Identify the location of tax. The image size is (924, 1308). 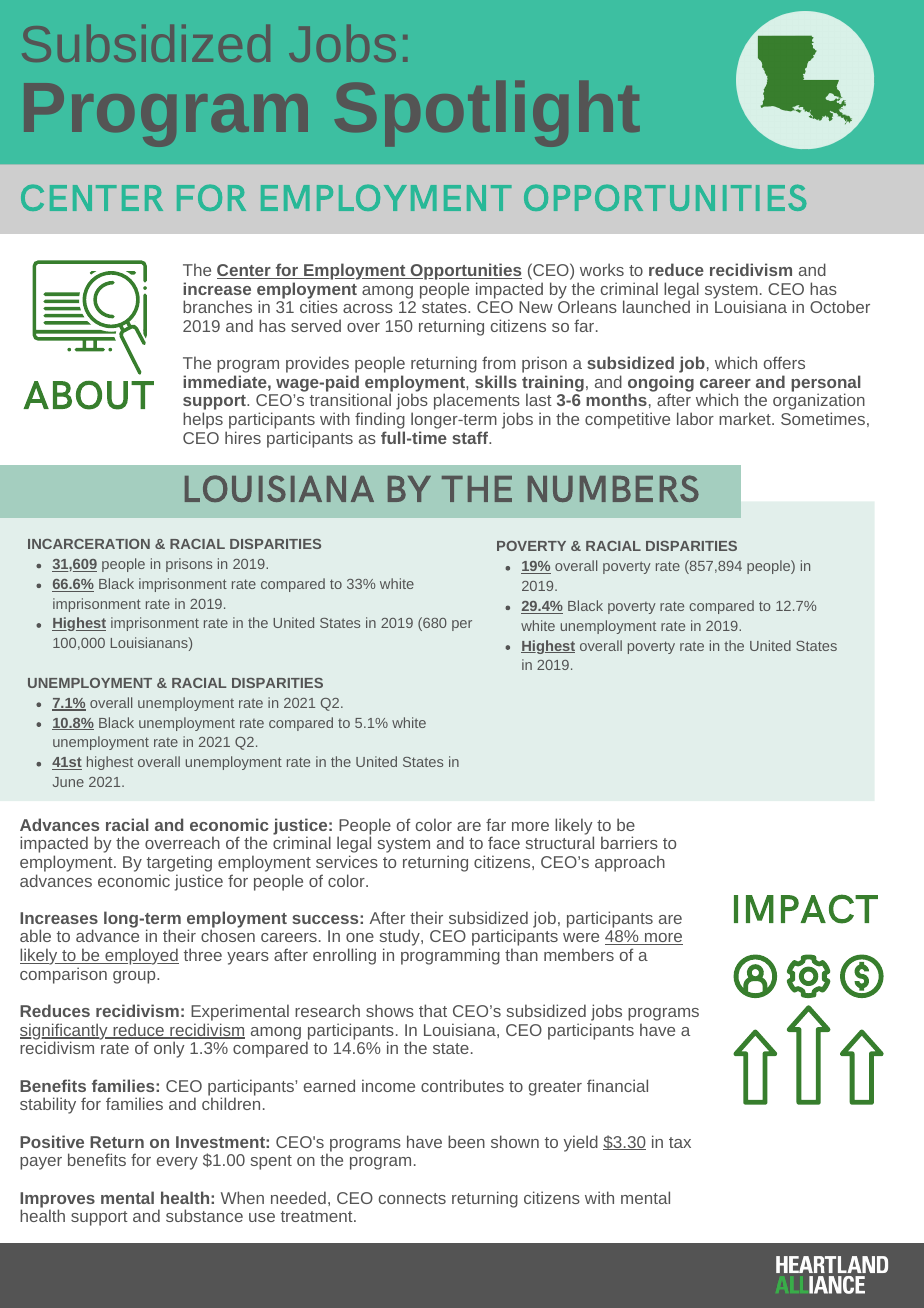
(680, 1142).
